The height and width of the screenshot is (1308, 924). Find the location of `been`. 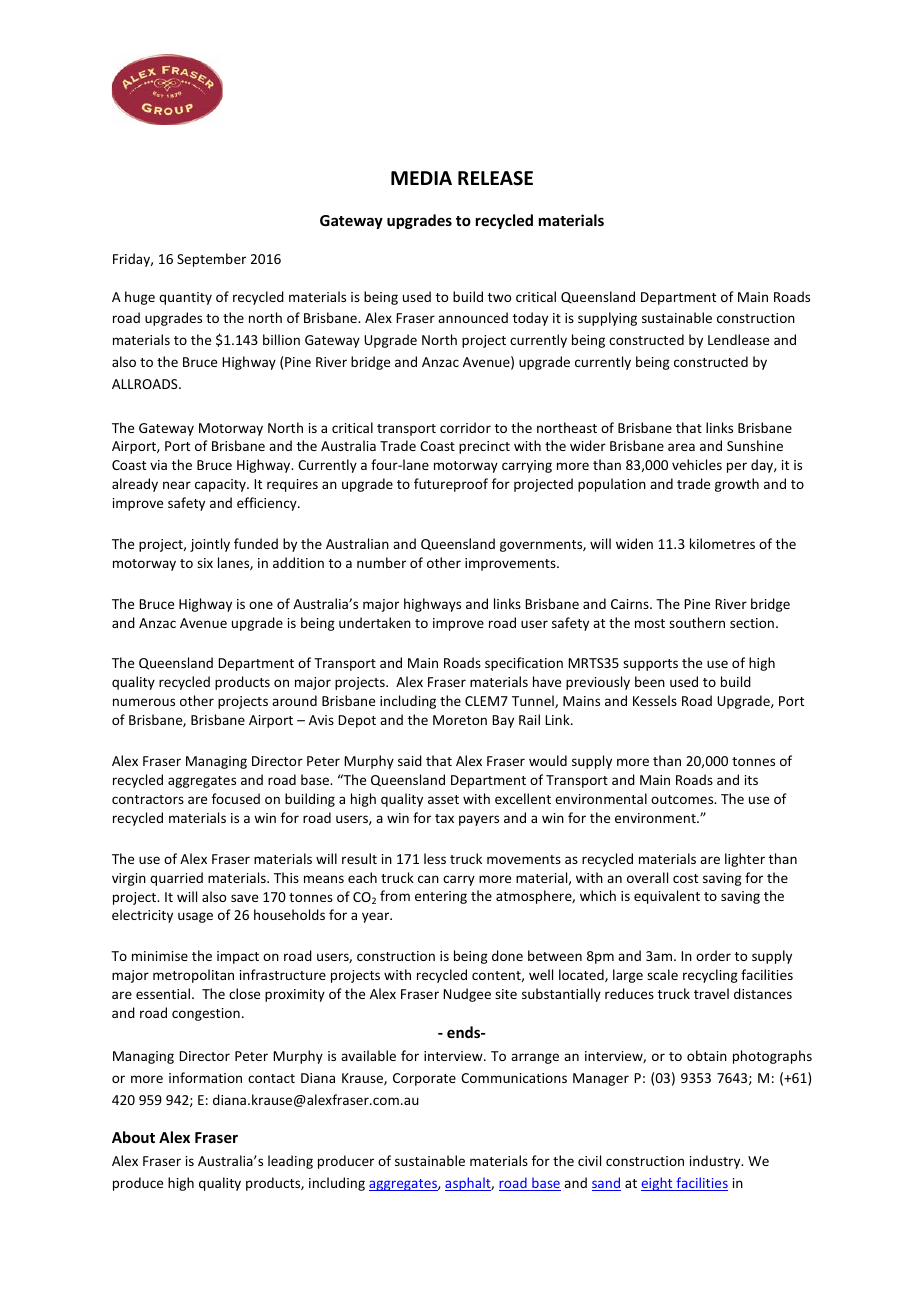

been is located at coordinates (650, 681).
